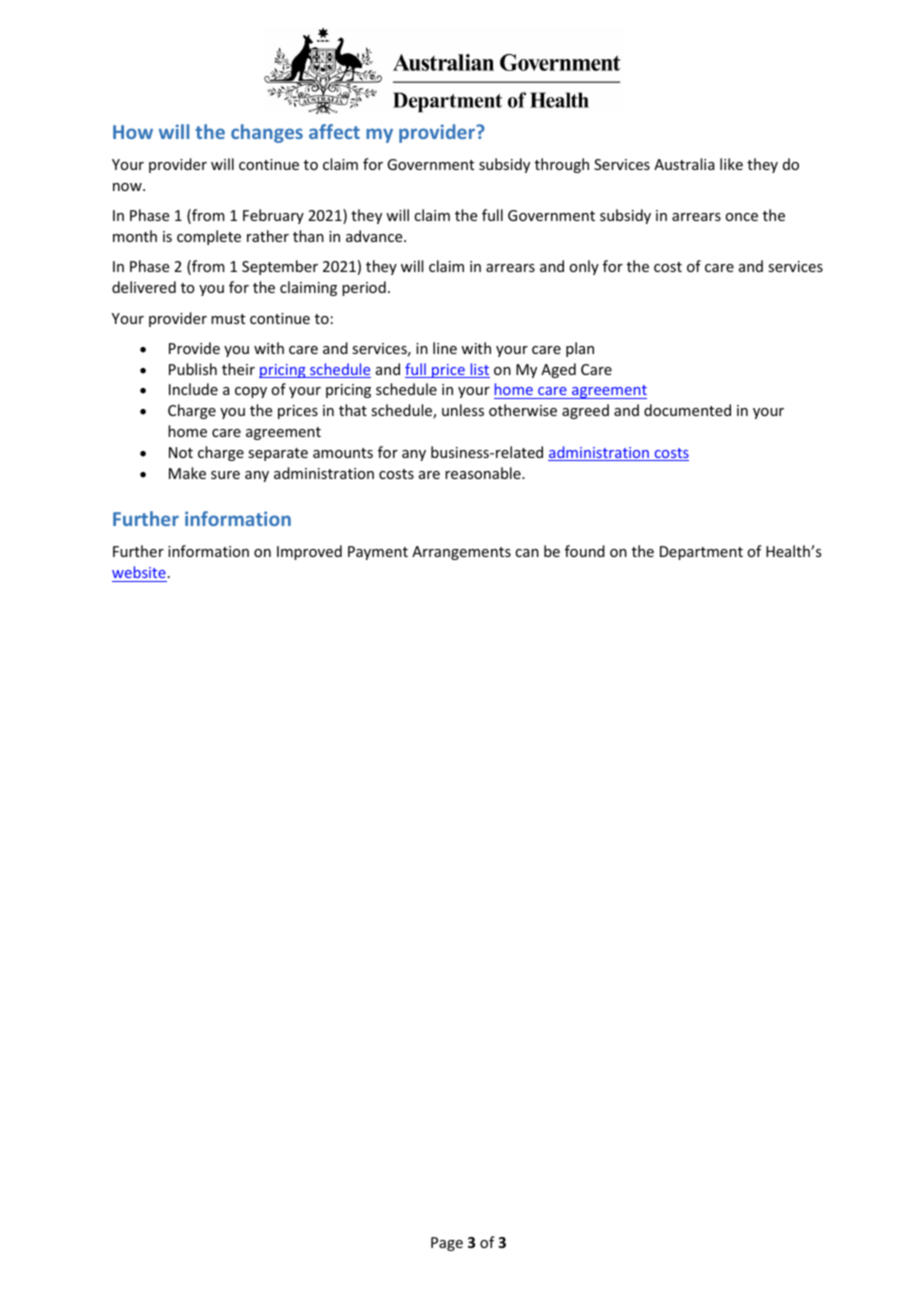 This screenshot has width=924, height=1308. Describe the element at coordinates (309, 552) in the screenshot. I see `Improved` at that location.
